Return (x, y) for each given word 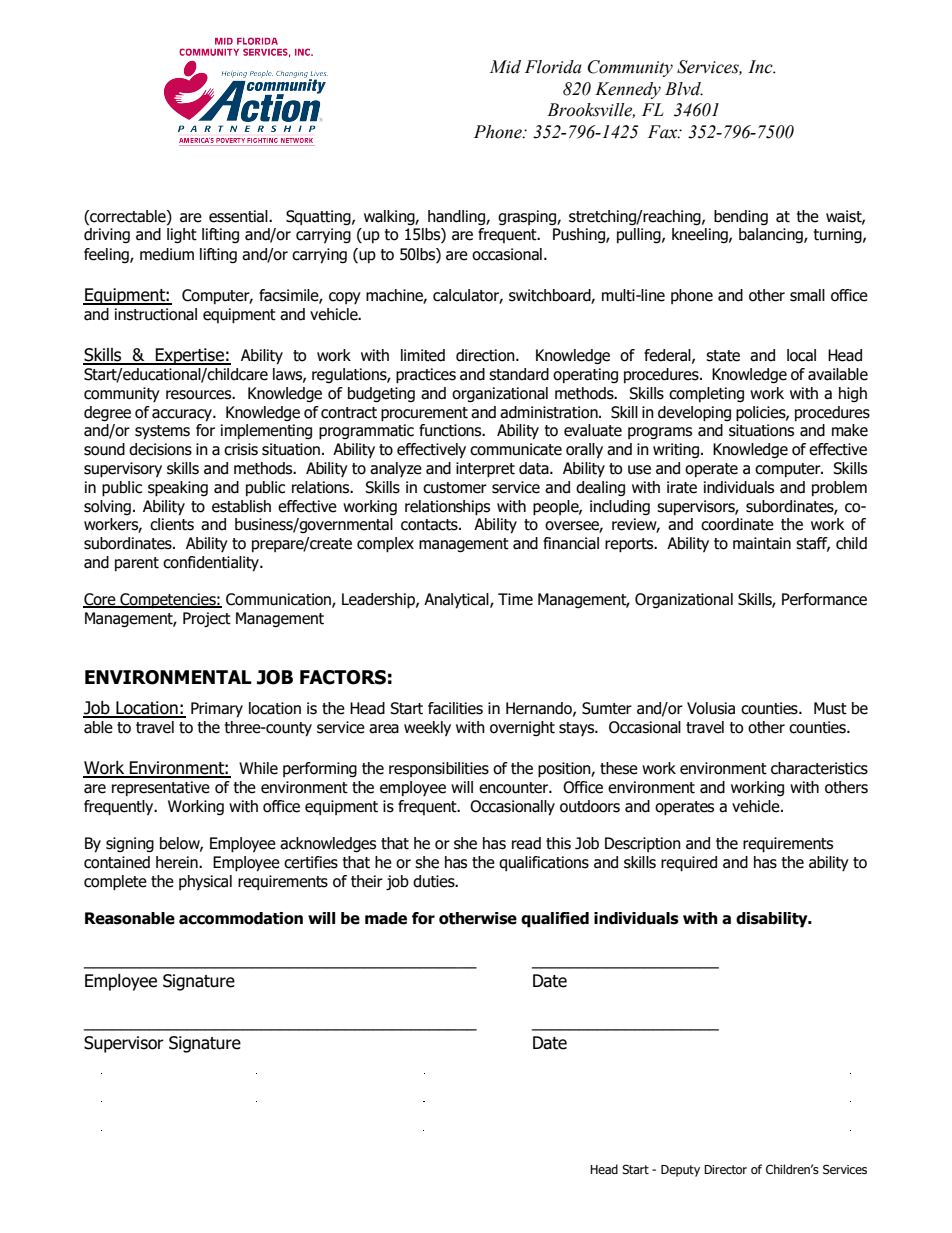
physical (205, 882)
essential (239, 216)
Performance (824, 599)
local (801, 355)
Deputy (680, 1171)
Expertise (190, 356)
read (526, 843)
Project (207, 619)
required (689, 864)
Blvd (684, 89)
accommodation (241, 918)
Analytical (457, 601)
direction (486, 355)
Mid (505, 67)
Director (725, 1169)
